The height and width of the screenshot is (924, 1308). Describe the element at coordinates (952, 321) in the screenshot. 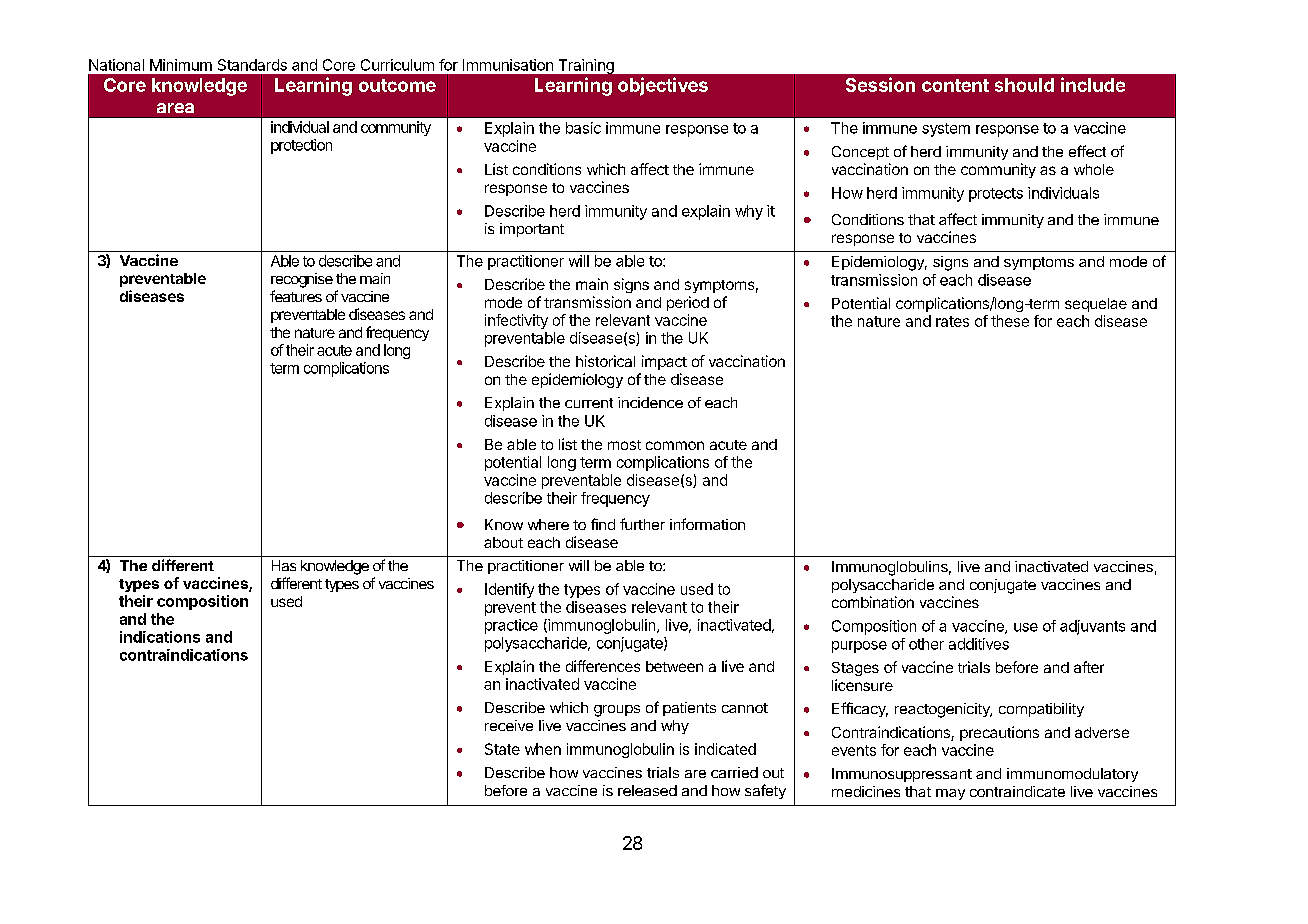

I see `rates` at that location.
